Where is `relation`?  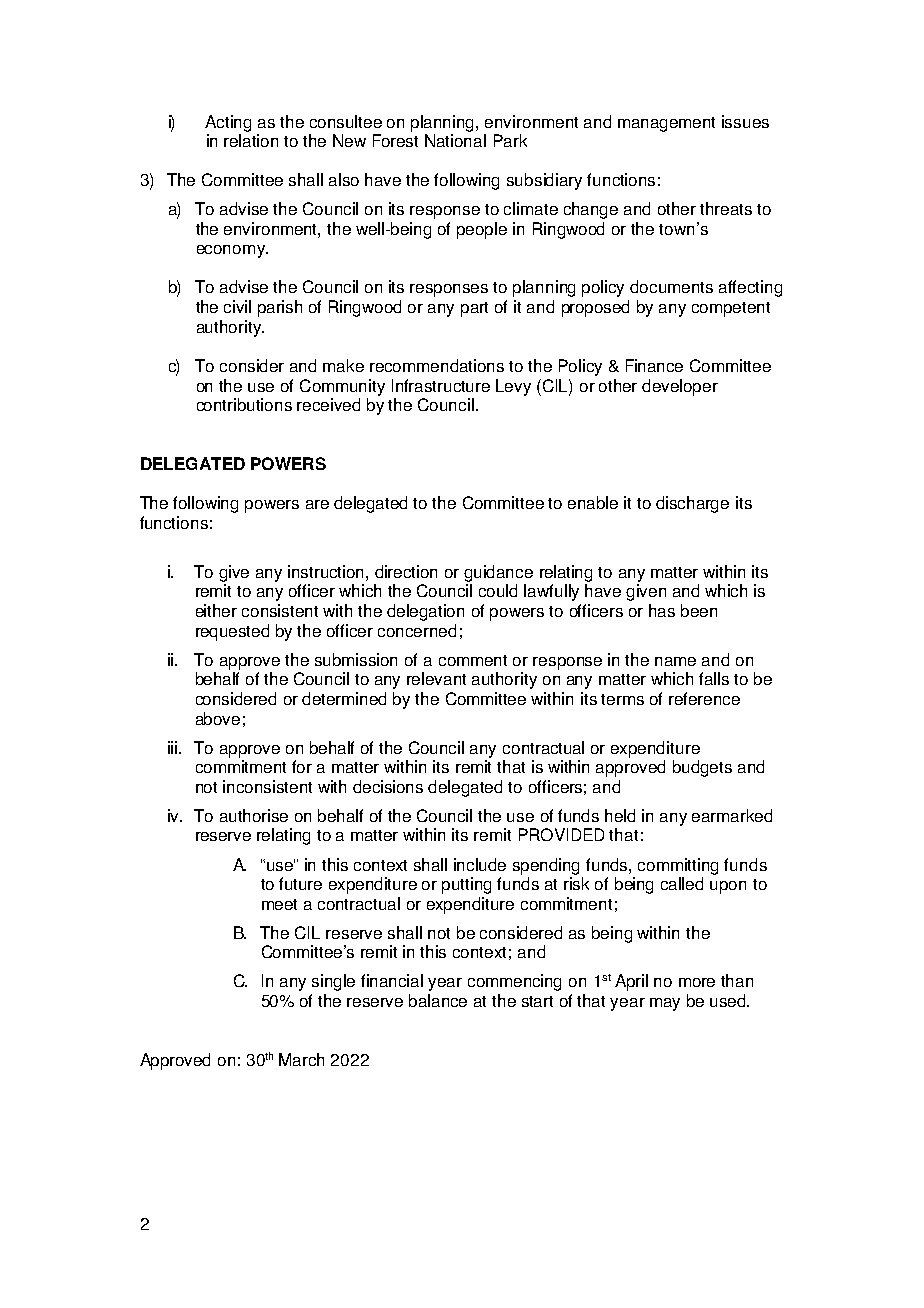
relation is located at coordinates (251, 140).
